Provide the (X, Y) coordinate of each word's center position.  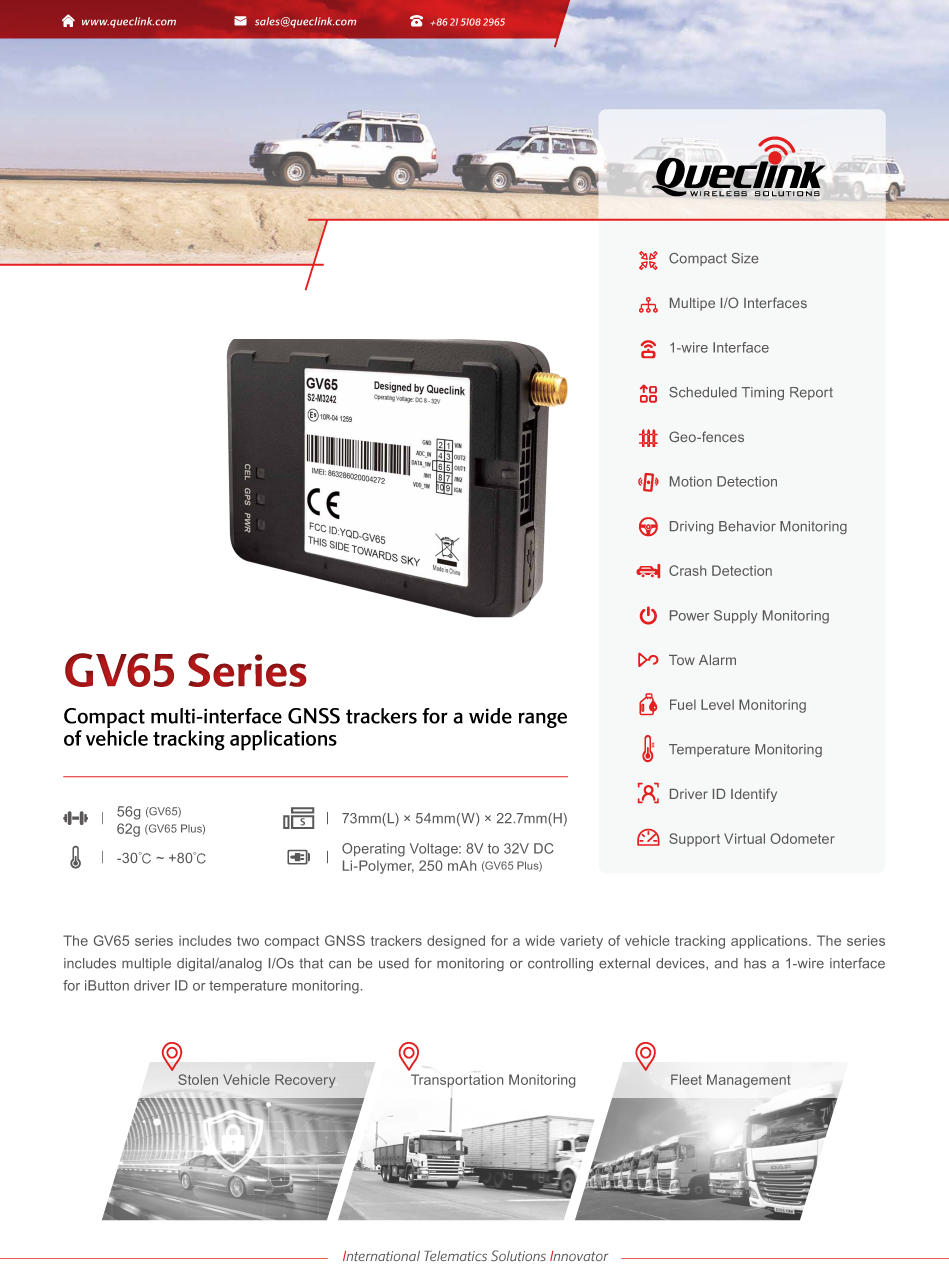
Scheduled (703, 392)
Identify (754, 795)
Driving (691, 527)
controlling (560, 964)
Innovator (579, 1256)
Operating (373, 850)
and (726, 963)
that (311, 963)
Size (745, 258)
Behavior (747, 526)
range (543, 720)
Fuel (683, 704)
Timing (763, 393)
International (381, 1256)
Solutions (518, 1255)
